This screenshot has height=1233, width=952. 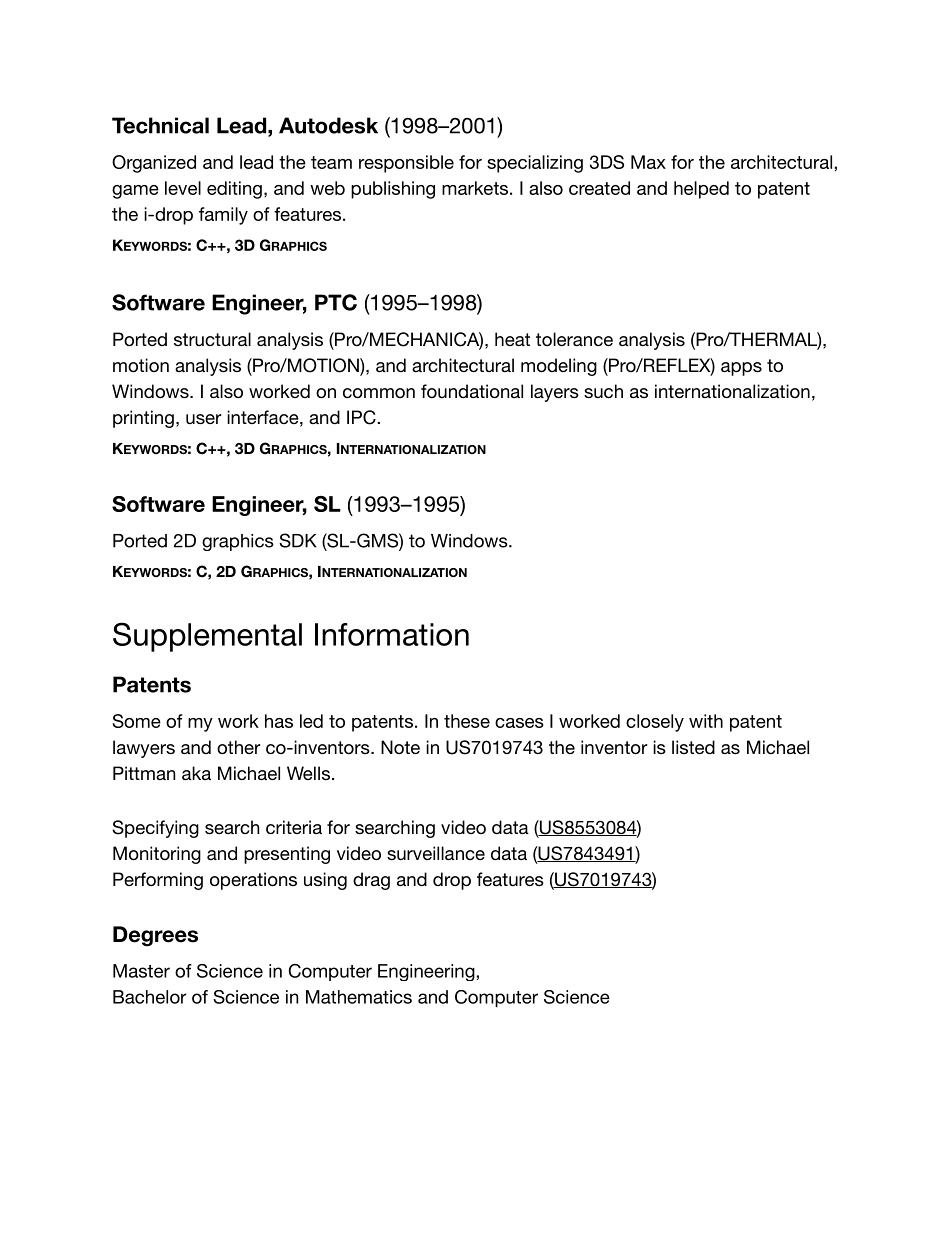 I want to click on tolerance, so click(x=574, y=339).
